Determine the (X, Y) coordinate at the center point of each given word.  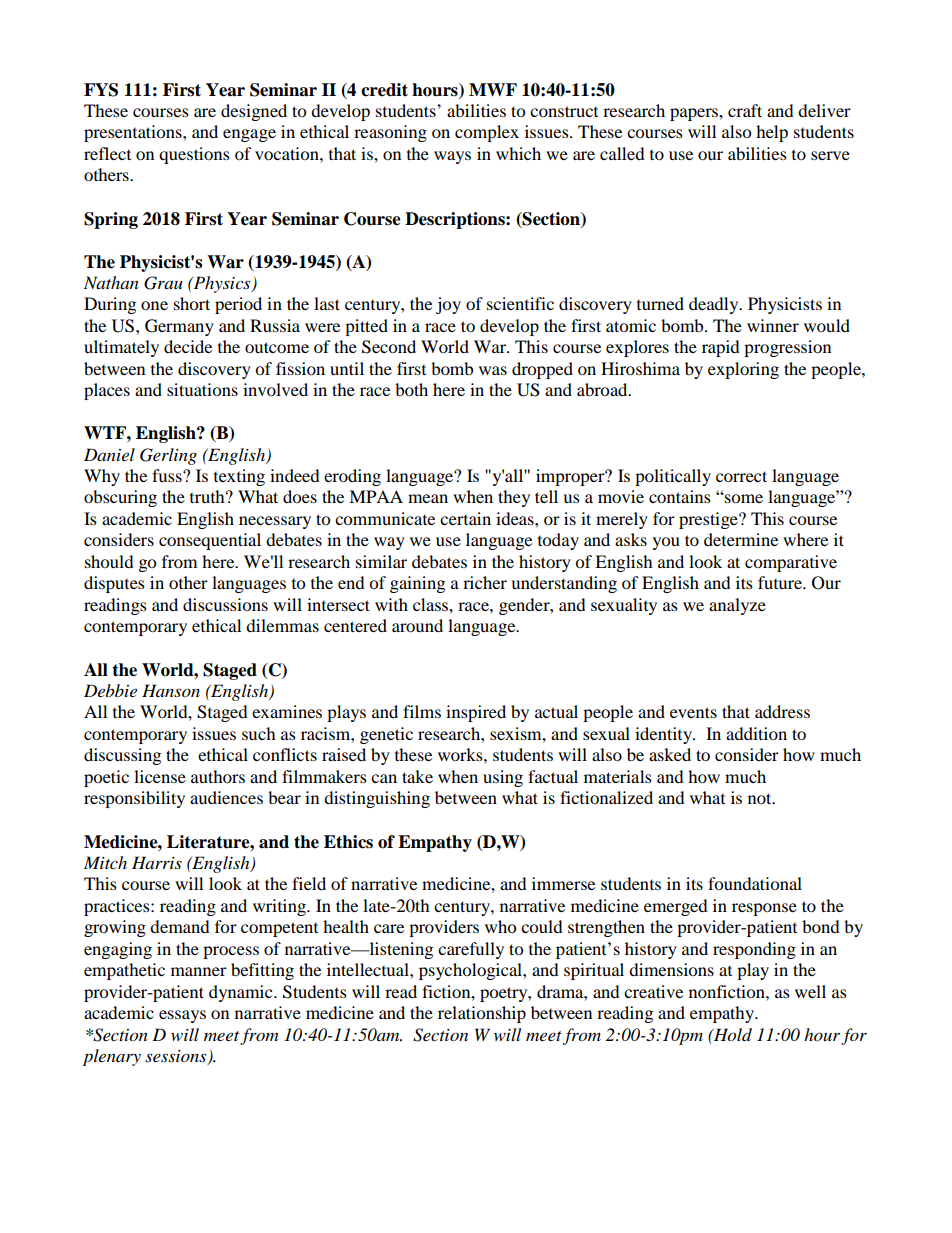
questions (194, 155)
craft (745, 110)
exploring (743, 370)
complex (487, 133)
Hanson (171, 690)
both (411, 389)
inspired (476, 713)
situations (202, 389)
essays (182, 1016)
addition (756, 733)
